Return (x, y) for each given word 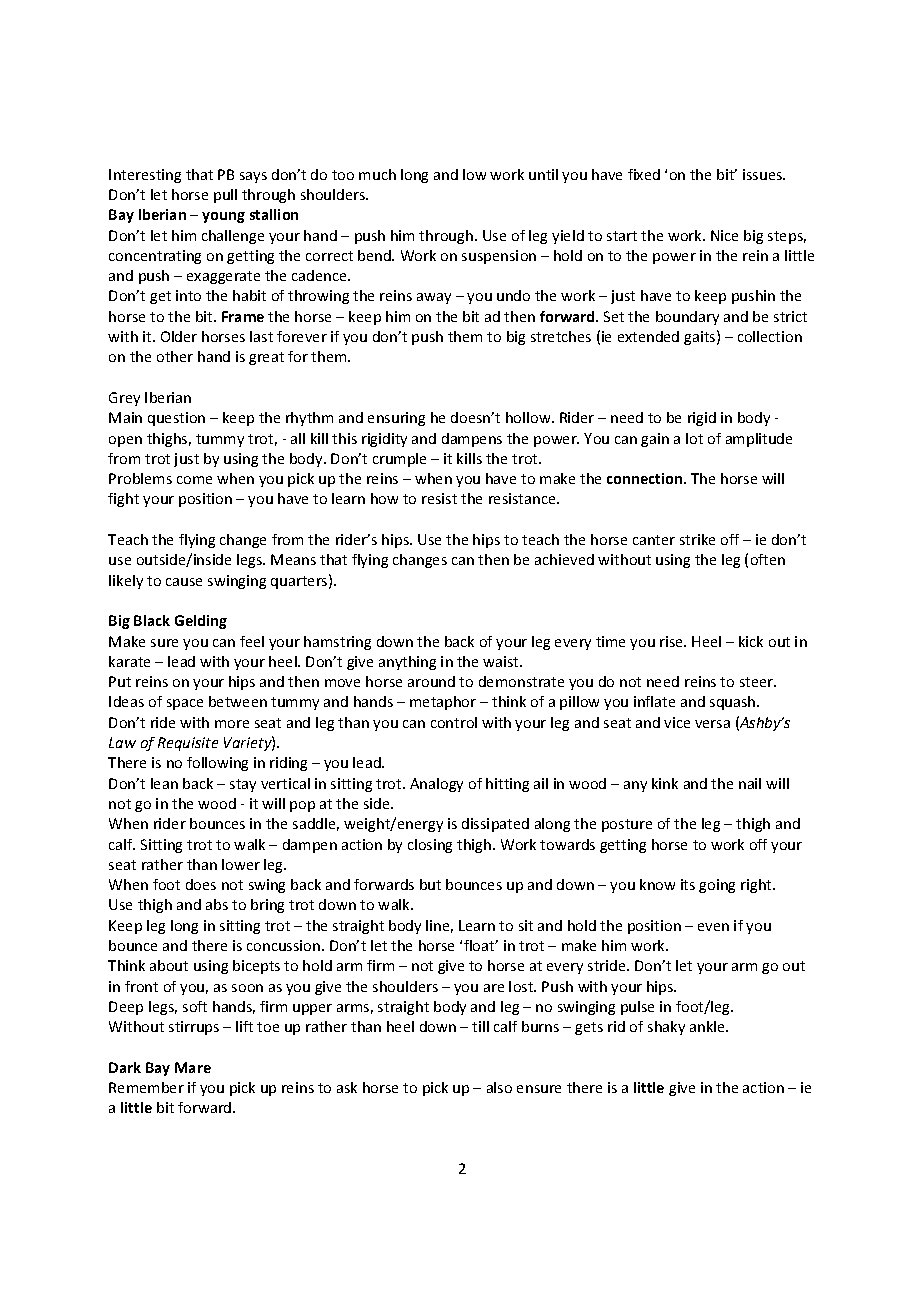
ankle (709, 1026)
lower (241, 864)
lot (694, 438)
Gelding (201, 622)
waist (502, 661)
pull (225, 196)
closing (430, 846)
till (480, 1026)
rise (673, 641)
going (717, 886)
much (377, 174)
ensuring (396, 419)
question (176, 419)
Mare (193, 1067)
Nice (724, 235)
